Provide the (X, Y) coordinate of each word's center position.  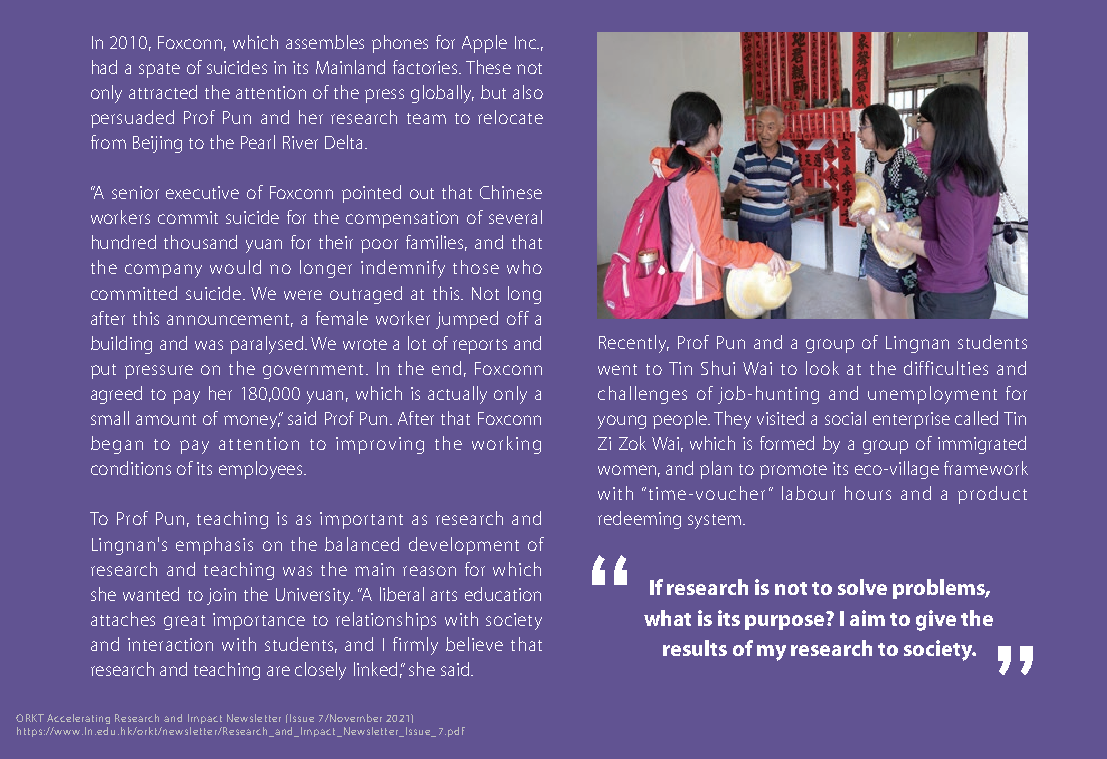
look (822, 368)
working (506, 445)
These (488, 67)
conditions (131, 468)
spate (159, 70)
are (278, 671)
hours (868, 493)
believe (474, 644)
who (524, 267)
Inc (526, 42)
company (163, 271)
